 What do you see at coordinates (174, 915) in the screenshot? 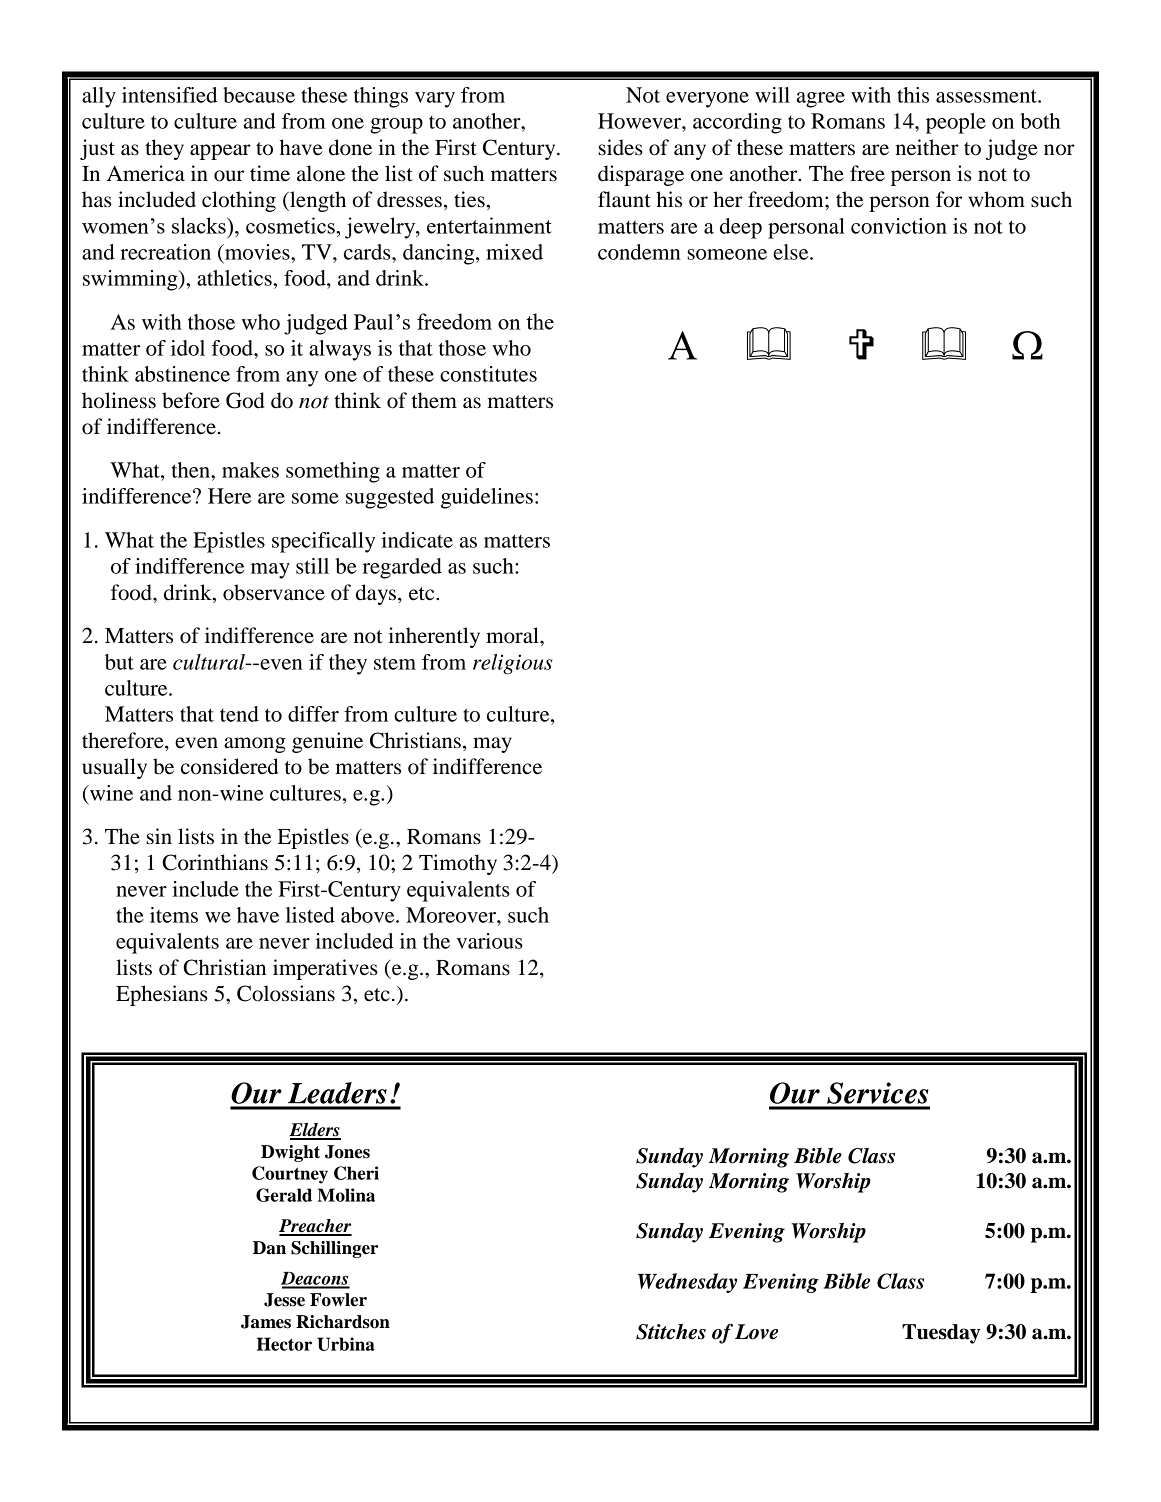
I see `items` at bounding box center [174, 915].
